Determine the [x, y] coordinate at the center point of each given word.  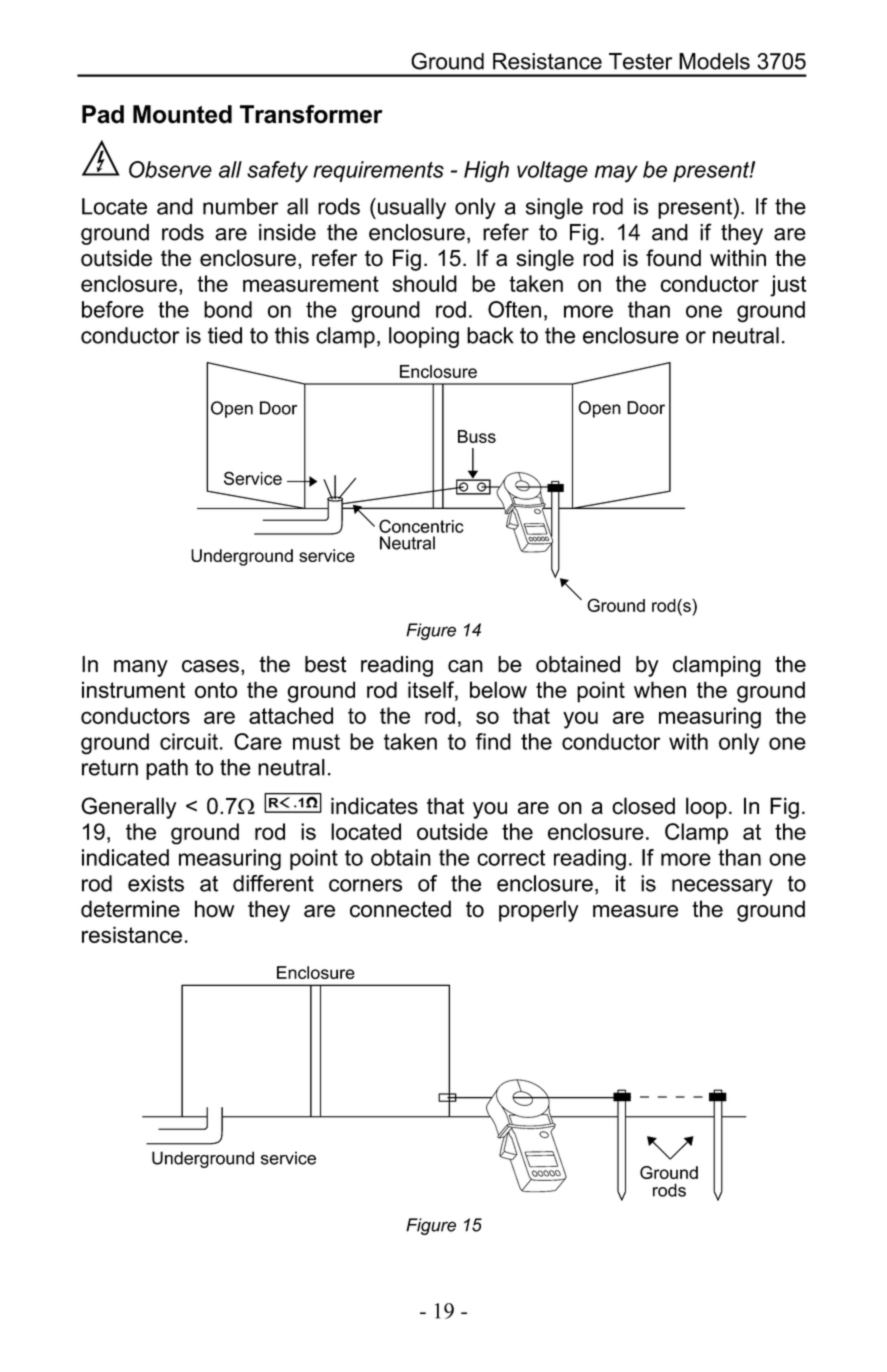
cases [210, 666]
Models [714, 61]
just [788, 286]
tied [225, 335]
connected [400, 909]
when [660, 689]
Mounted [182, 114]
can [465, 666]
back [490, 335]
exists [156, 883]
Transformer [311, 114]
